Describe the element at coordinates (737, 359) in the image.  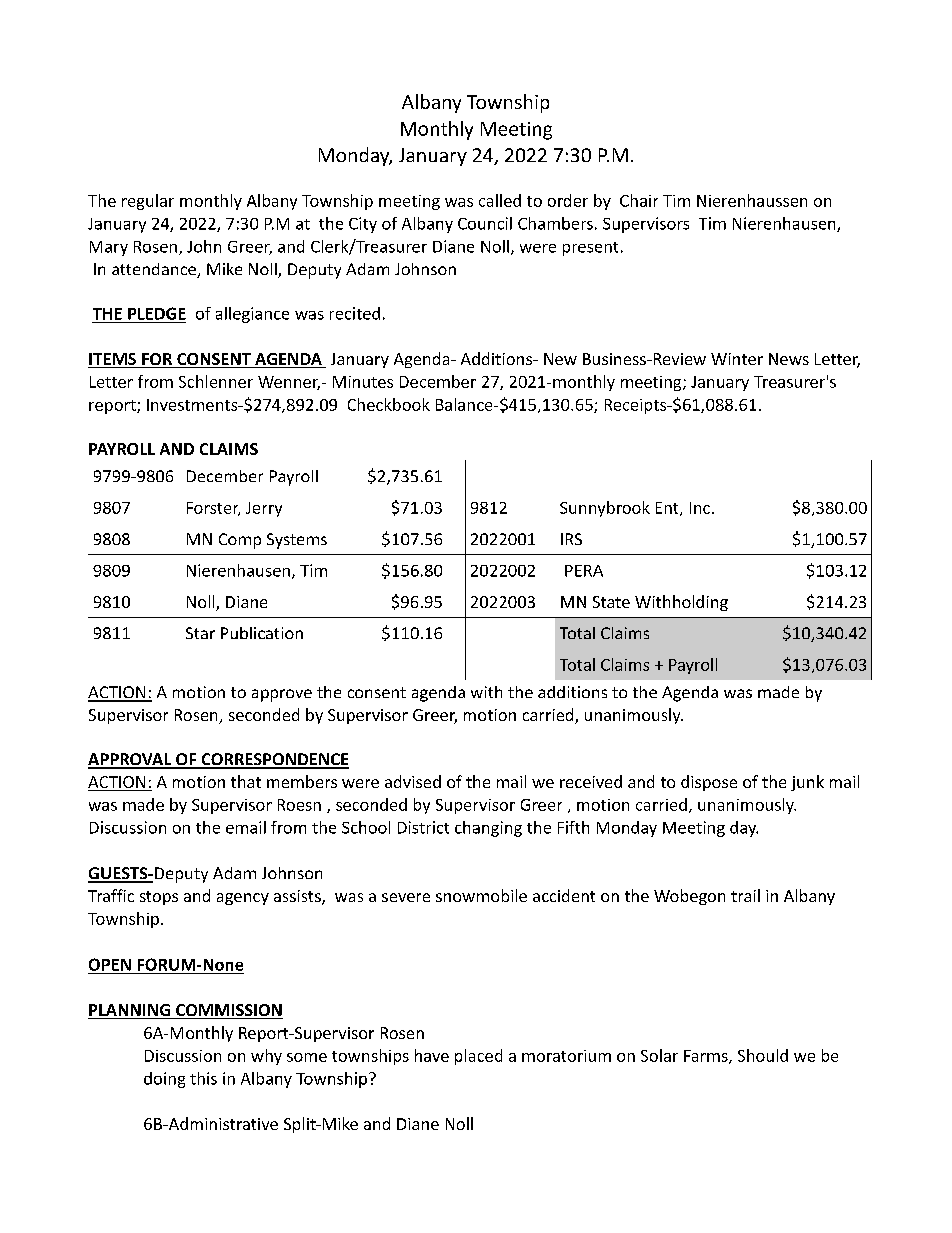
I see `Winter` at that location.
